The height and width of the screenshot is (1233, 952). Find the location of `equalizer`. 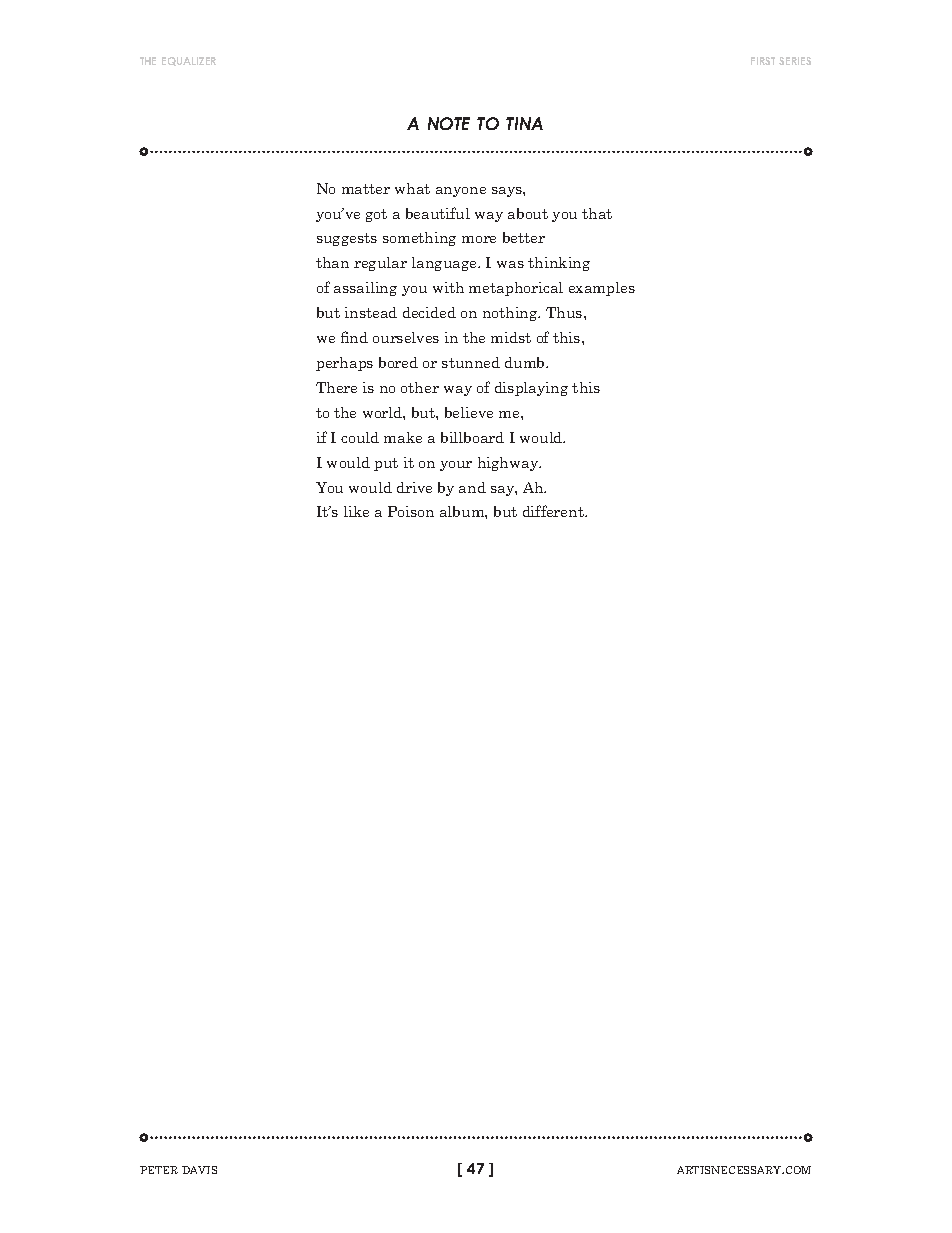

equalizer is located at coordinates (189, 61).
